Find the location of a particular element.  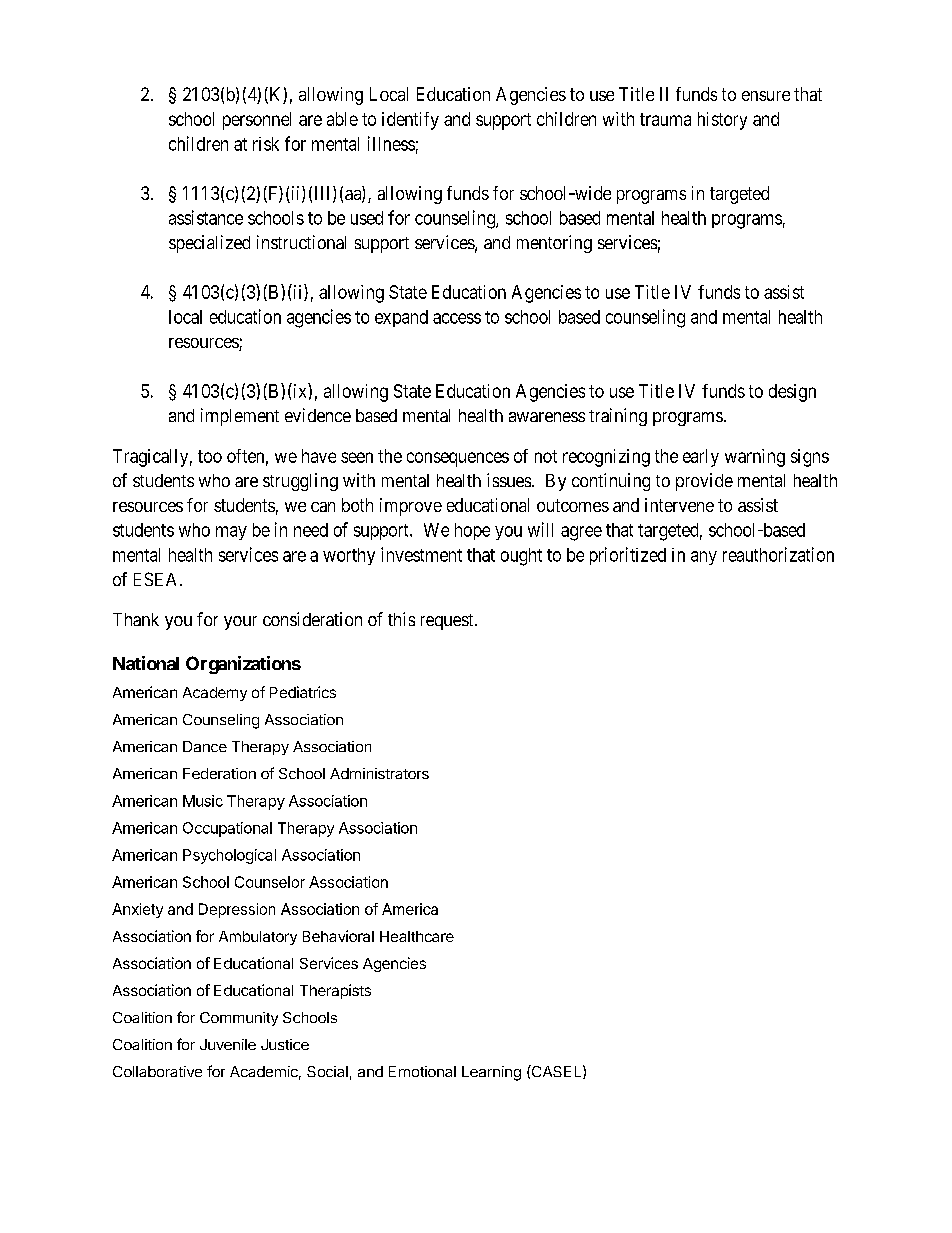

Administrators is located at coordinates (379, 773).
